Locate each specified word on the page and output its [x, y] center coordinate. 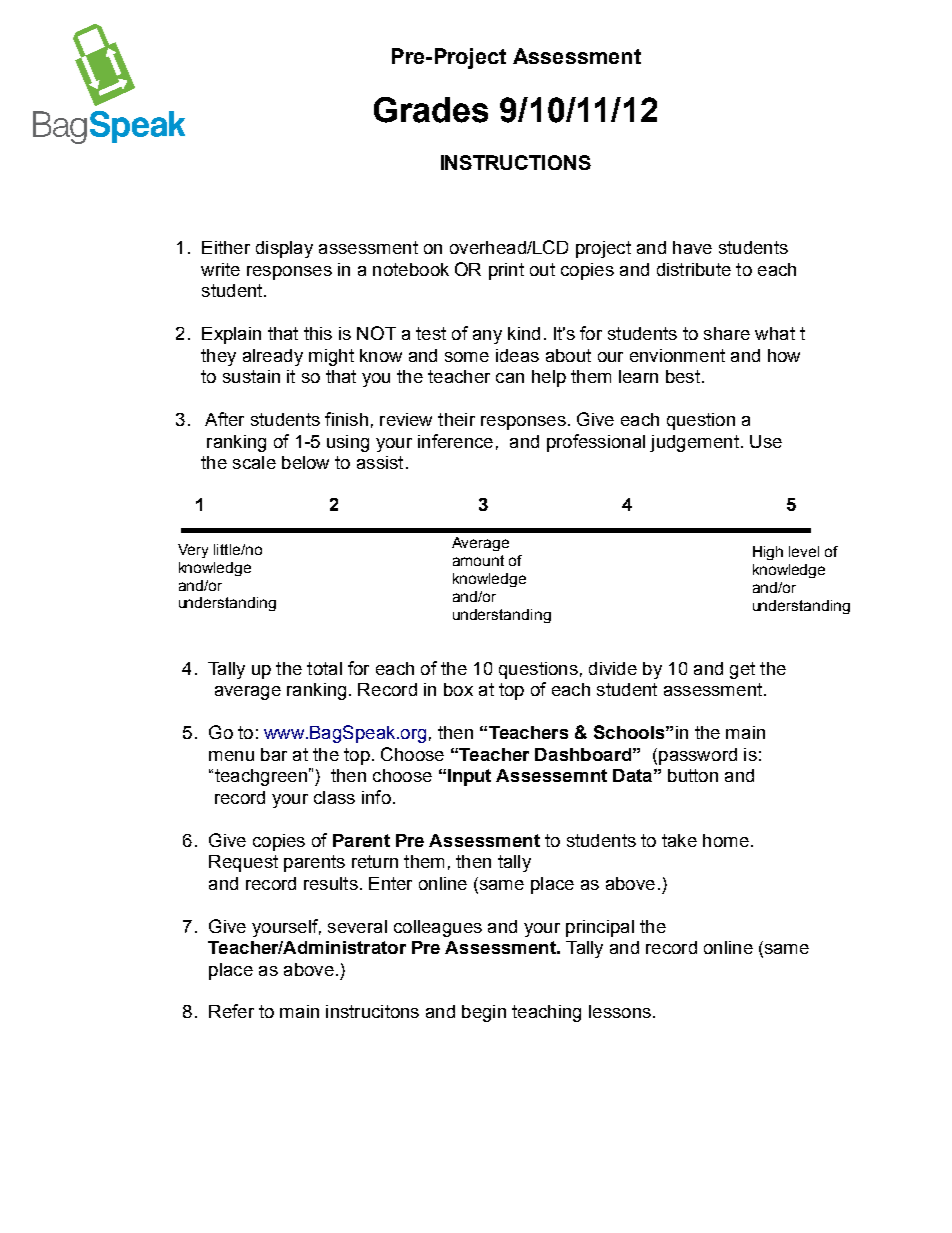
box [458, 689]
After [224, 419]
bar [274, 754]
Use [766, 441]
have [692, 247]
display [284, 249]
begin [484, 1013]
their [456, 419]
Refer [231, 1011]
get [742, 670]
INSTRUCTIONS [516, 162]
